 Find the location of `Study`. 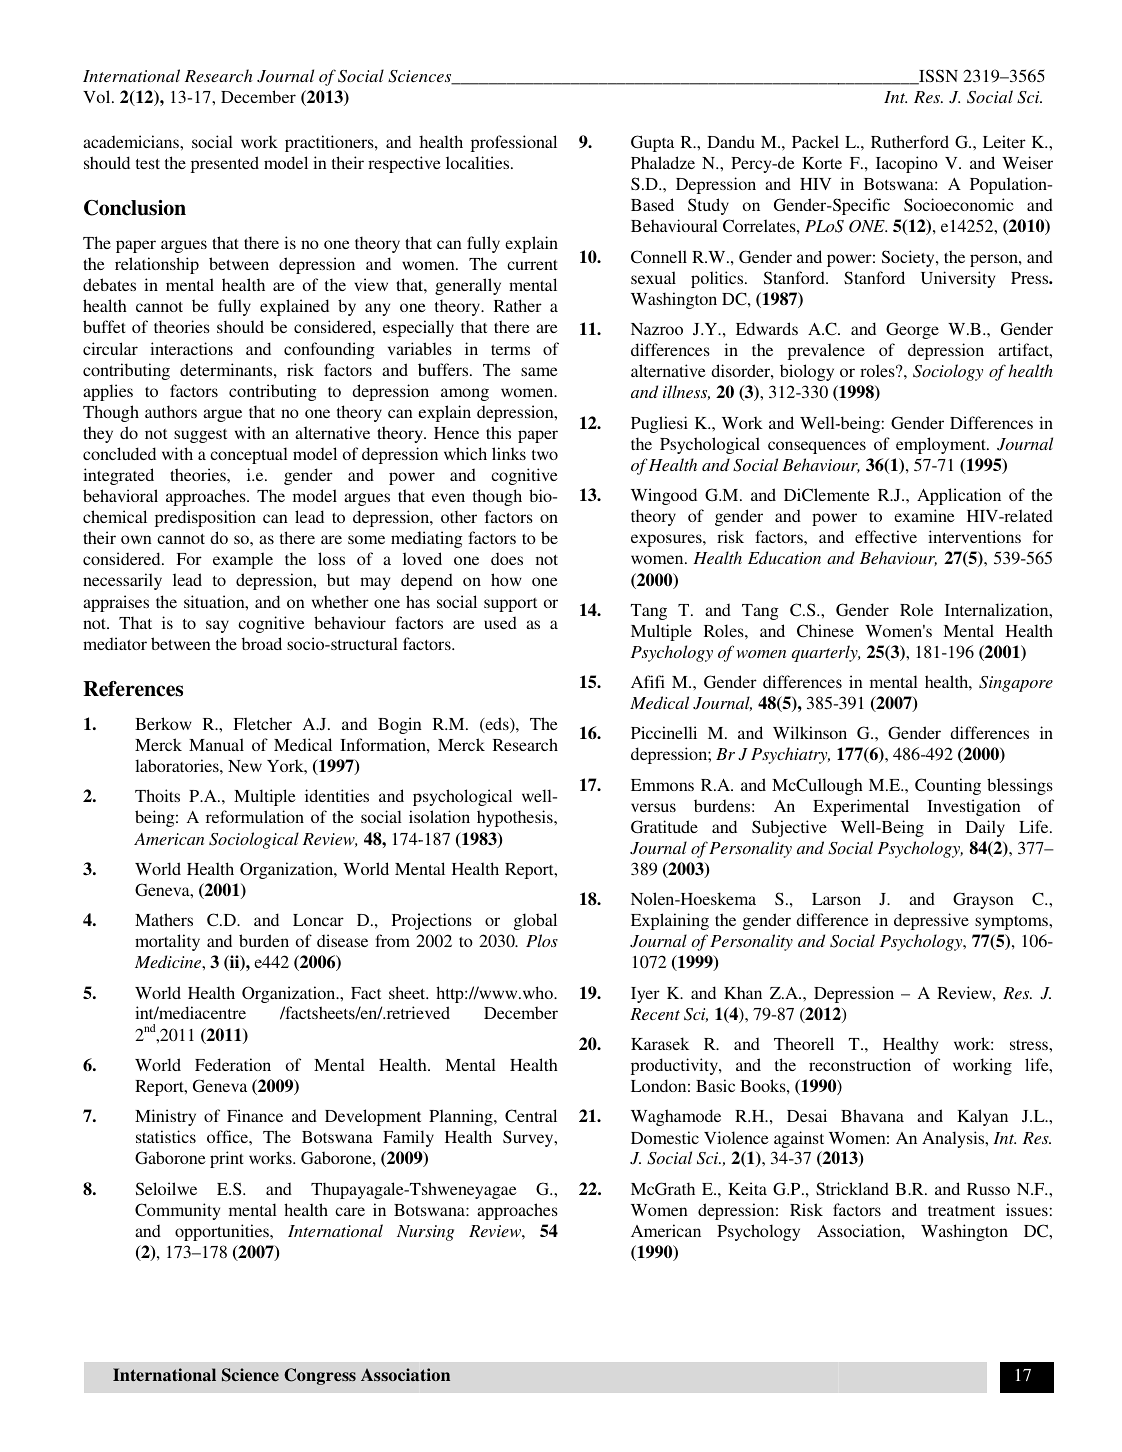

Study is located at coordinates (708, 206).
